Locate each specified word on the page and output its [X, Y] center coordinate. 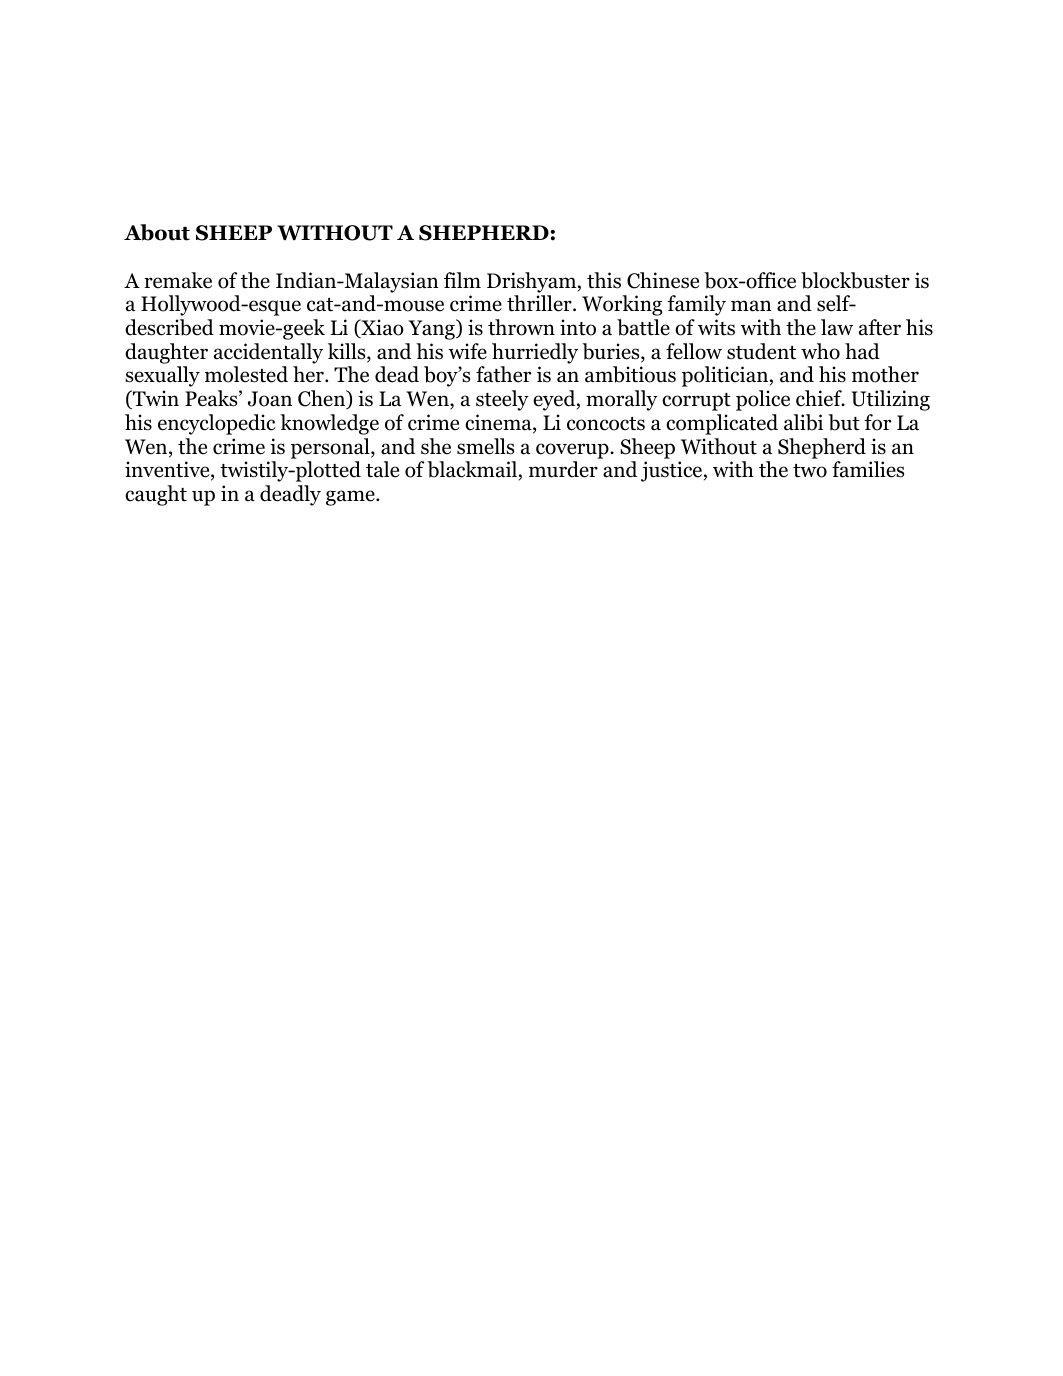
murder [563, 469]
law [837, 327]
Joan [270, 399]
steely [502, 400]
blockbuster [855, 280]
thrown [521, 327]
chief [820, 398]
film [462, 280]
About [157, 232]
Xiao [381, 328]
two [810, 471]
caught [156, 495]
